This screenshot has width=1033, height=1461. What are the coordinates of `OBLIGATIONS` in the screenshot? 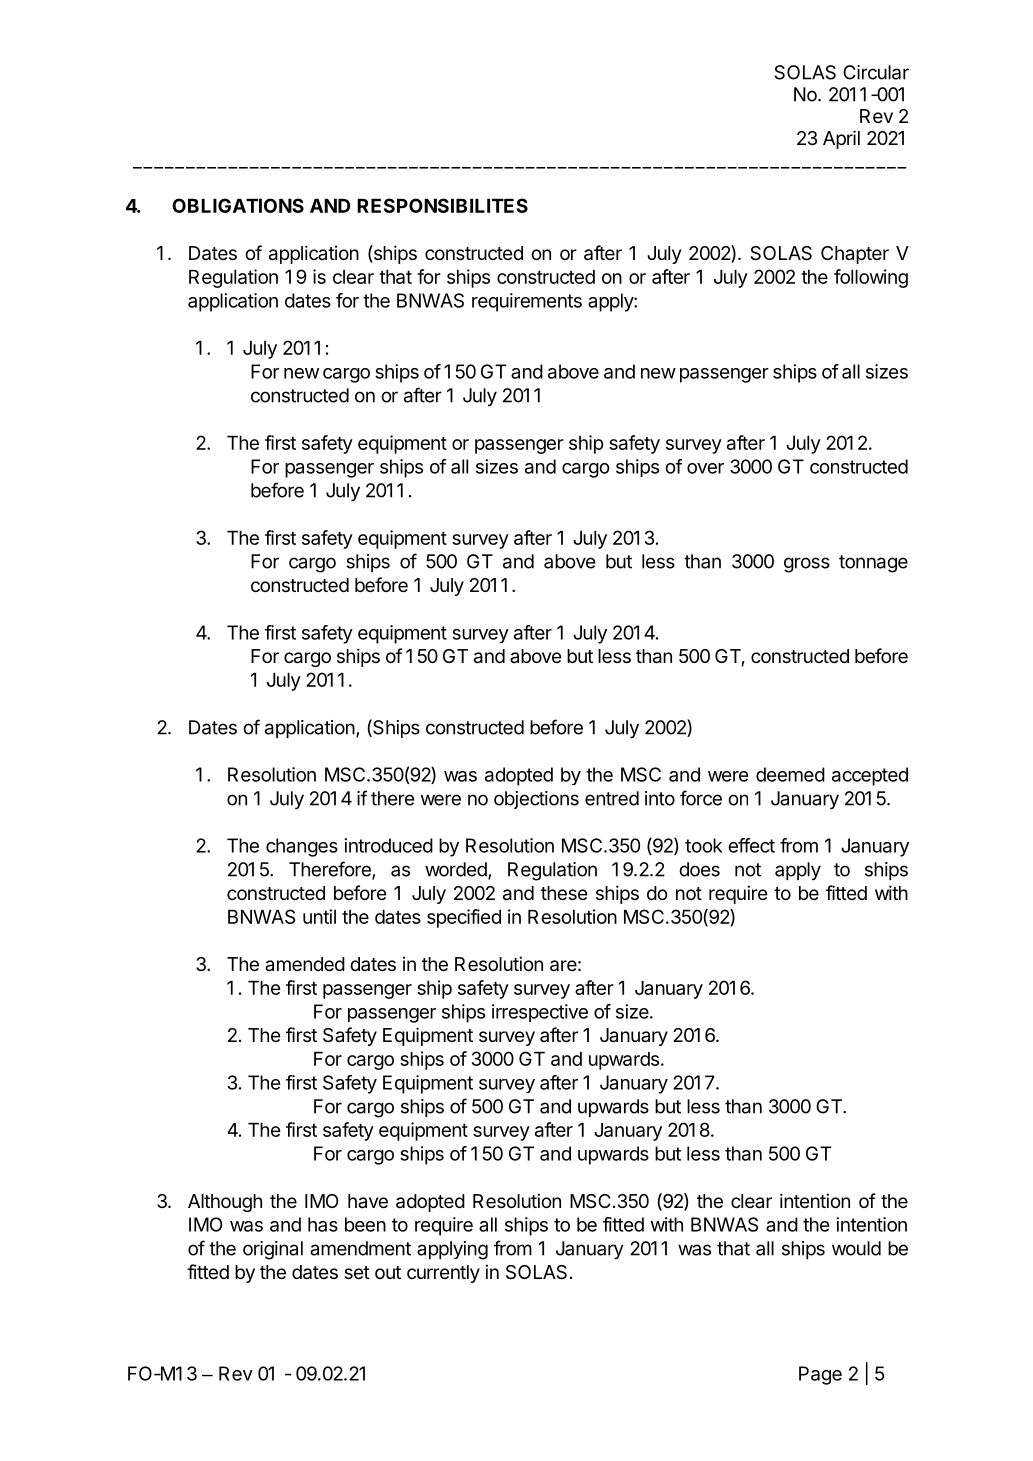 It's located at (238, 205).
